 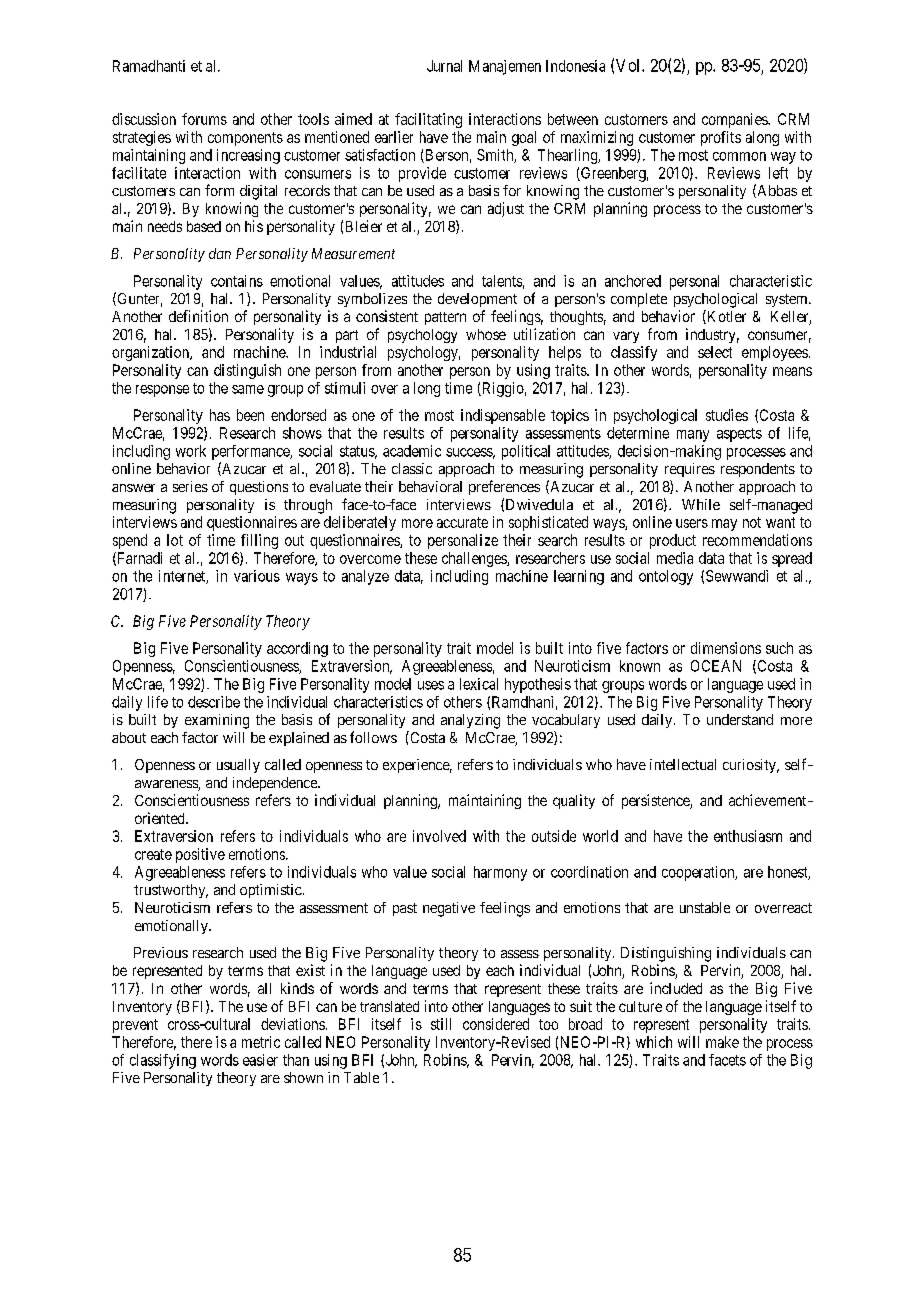 I want to click on has, so click(x=220, y=415).
